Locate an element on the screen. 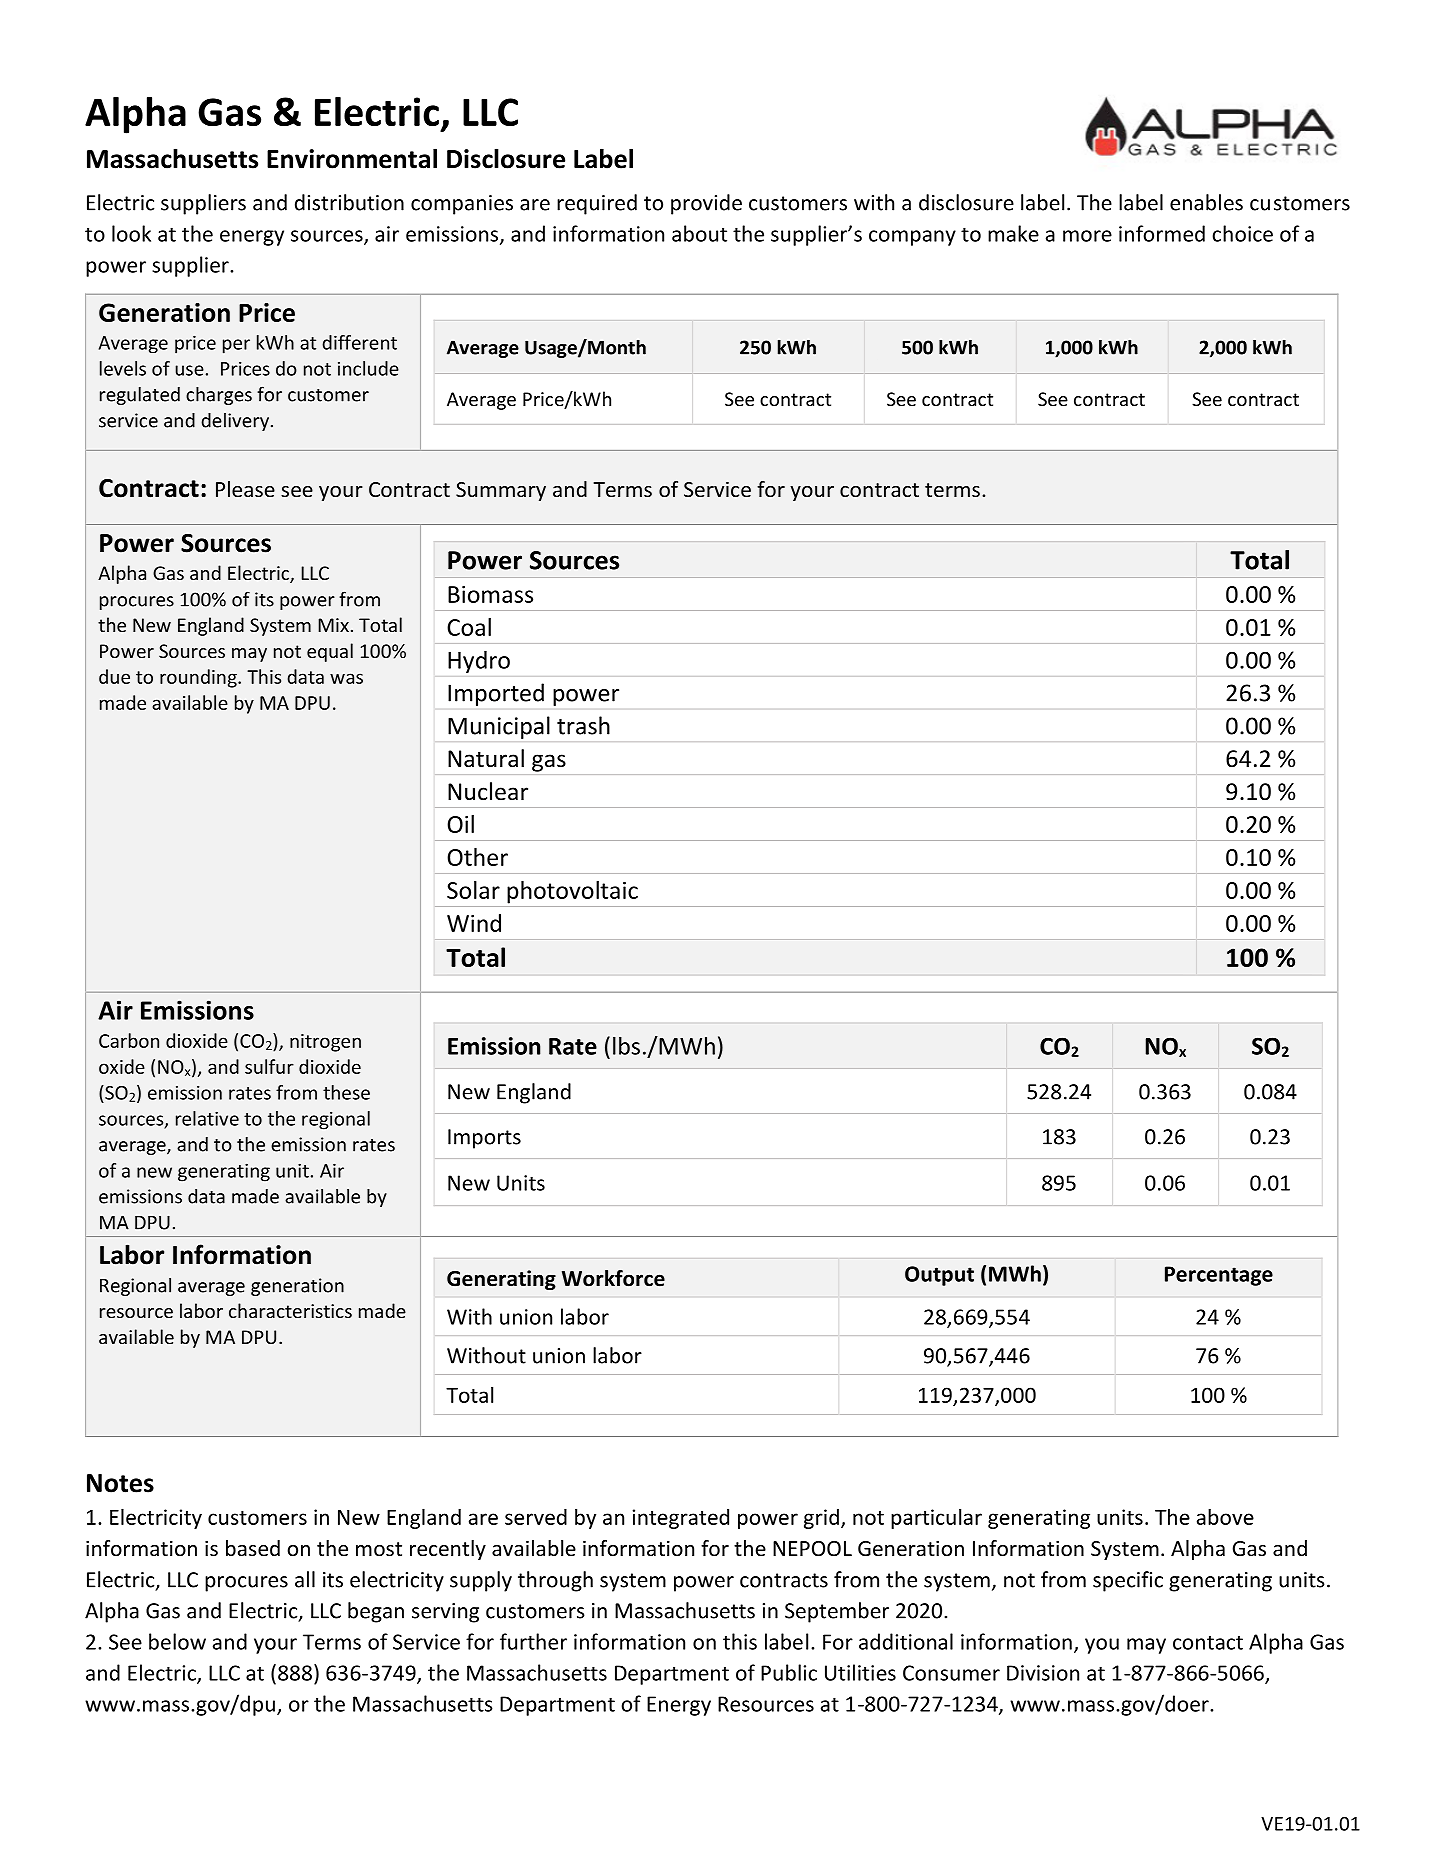 The image size is (1445, 1870). provide is located at coordinates (706, 204).
